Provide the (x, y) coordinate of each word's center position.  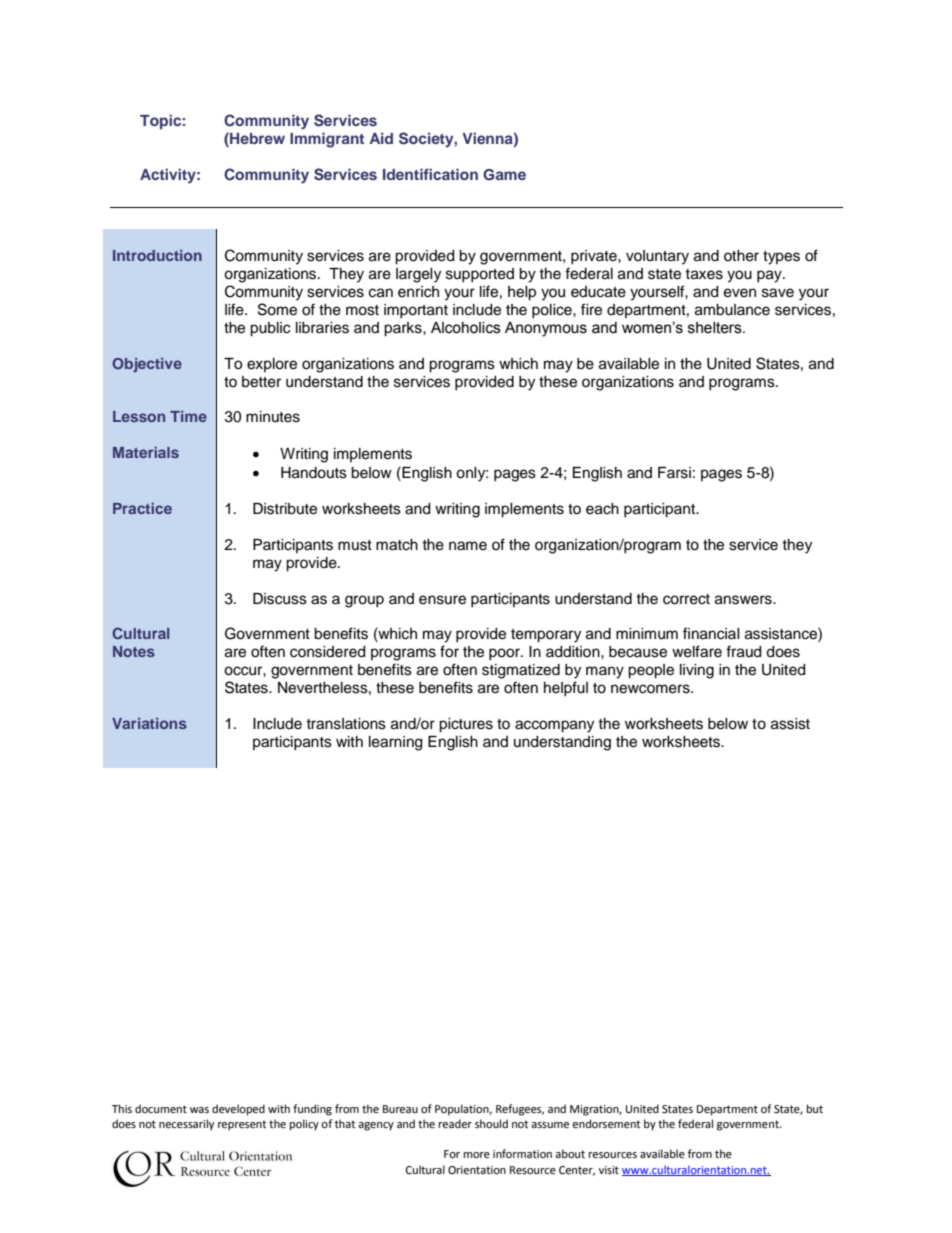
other (741, 256)
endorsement (606, 1124)
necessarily (186, 1125)
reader (455, 1124)
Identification (430, 174)
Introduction (157, 255)
